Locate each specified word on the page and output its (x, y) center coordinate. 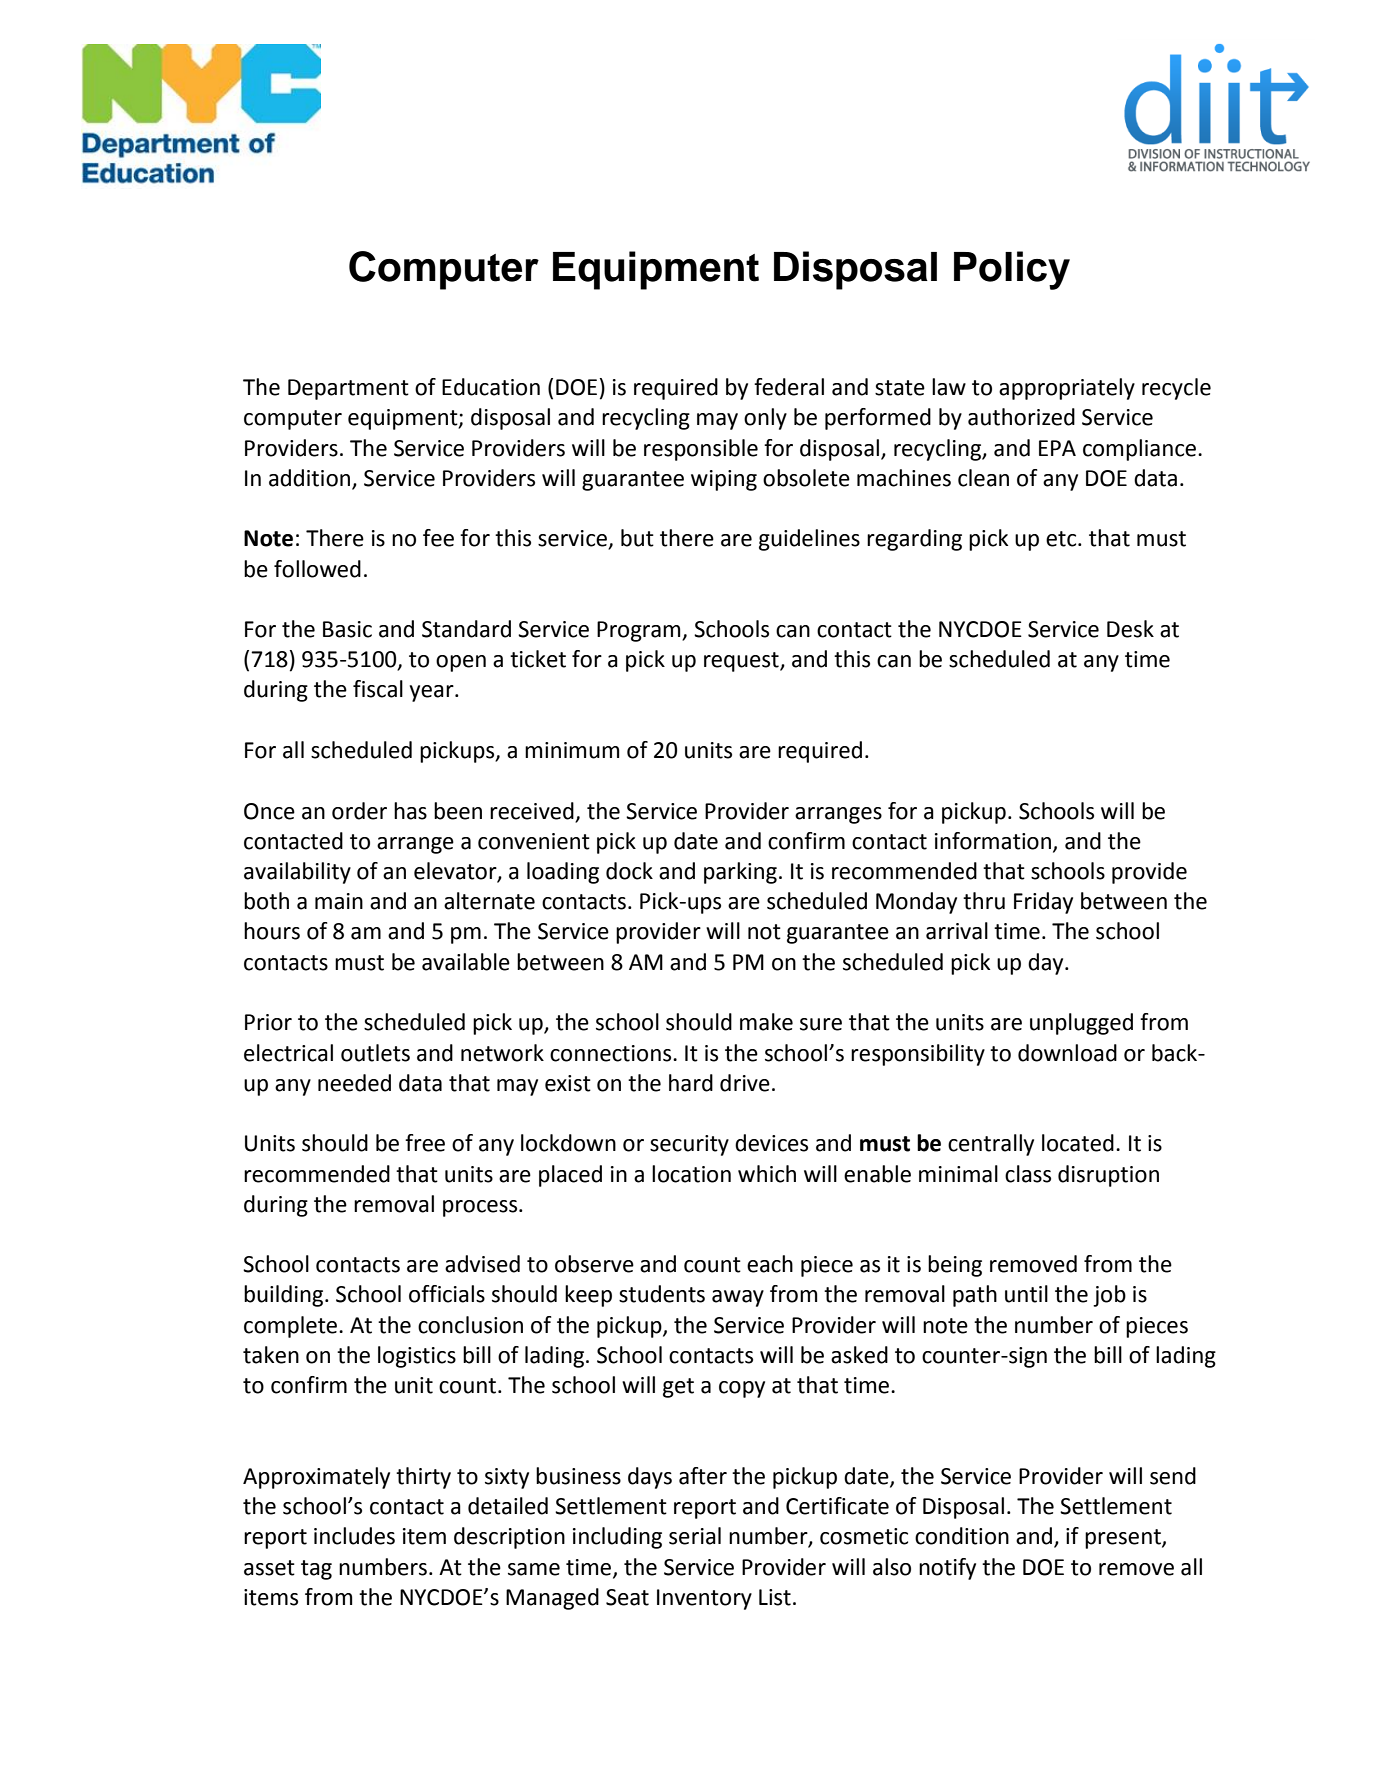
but (637, 538)
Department (348, 389)
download (1067, 1053)
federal (789, 387)
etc (1062, 539)
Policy (1012, 270)
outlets (375, 1053)
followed (317, 569)
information (994, 842)
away (738, 1298)
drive (745, 1083)
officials (447, 1294)
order (359, 811)
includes (354, 1536)
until (1026, 1294)
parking (740, 873)
